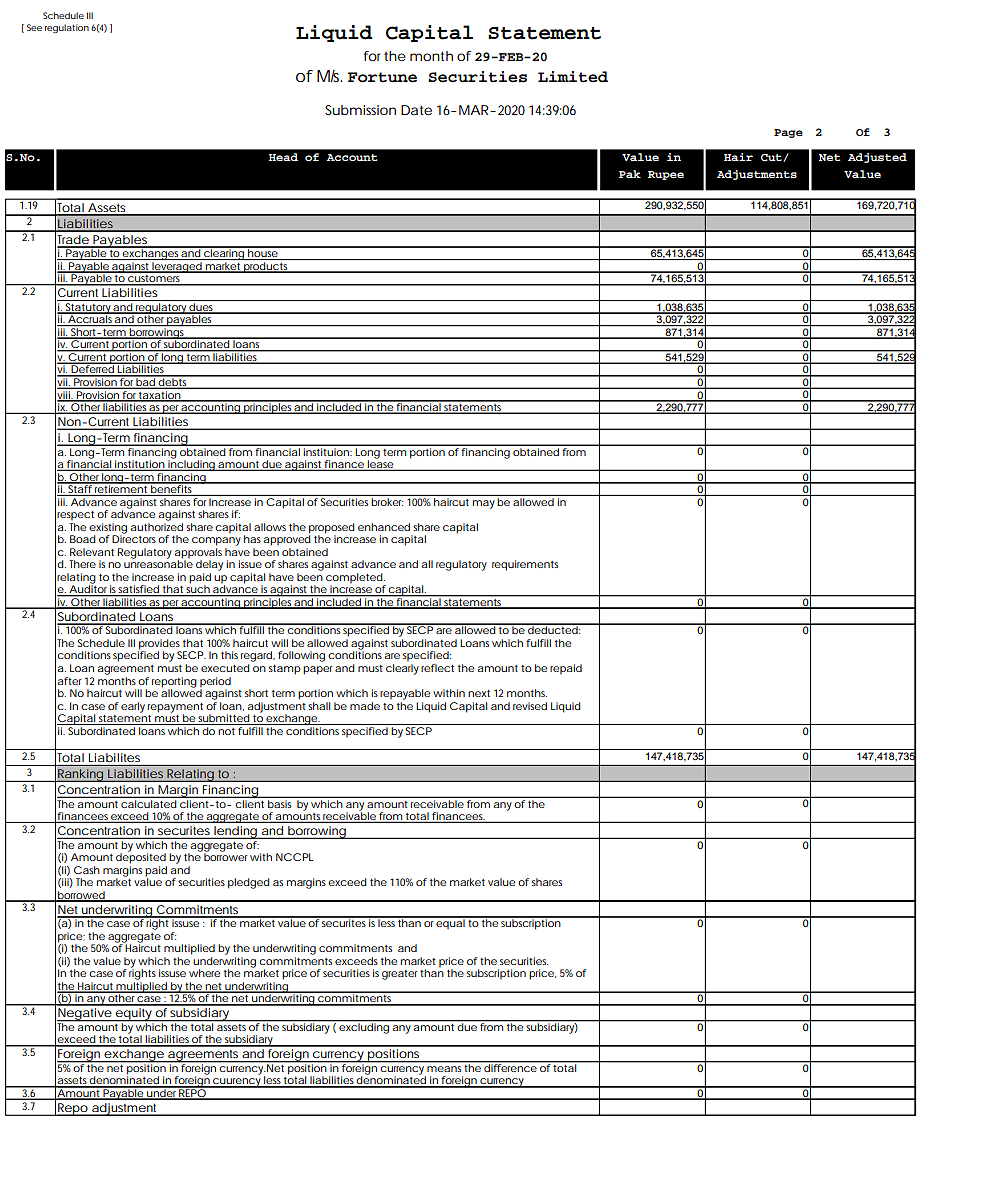 The image size is (984, 1204). What do you see at coordinates (204, 973) in the image?
I see `where` at bounding box center [204, 973].
